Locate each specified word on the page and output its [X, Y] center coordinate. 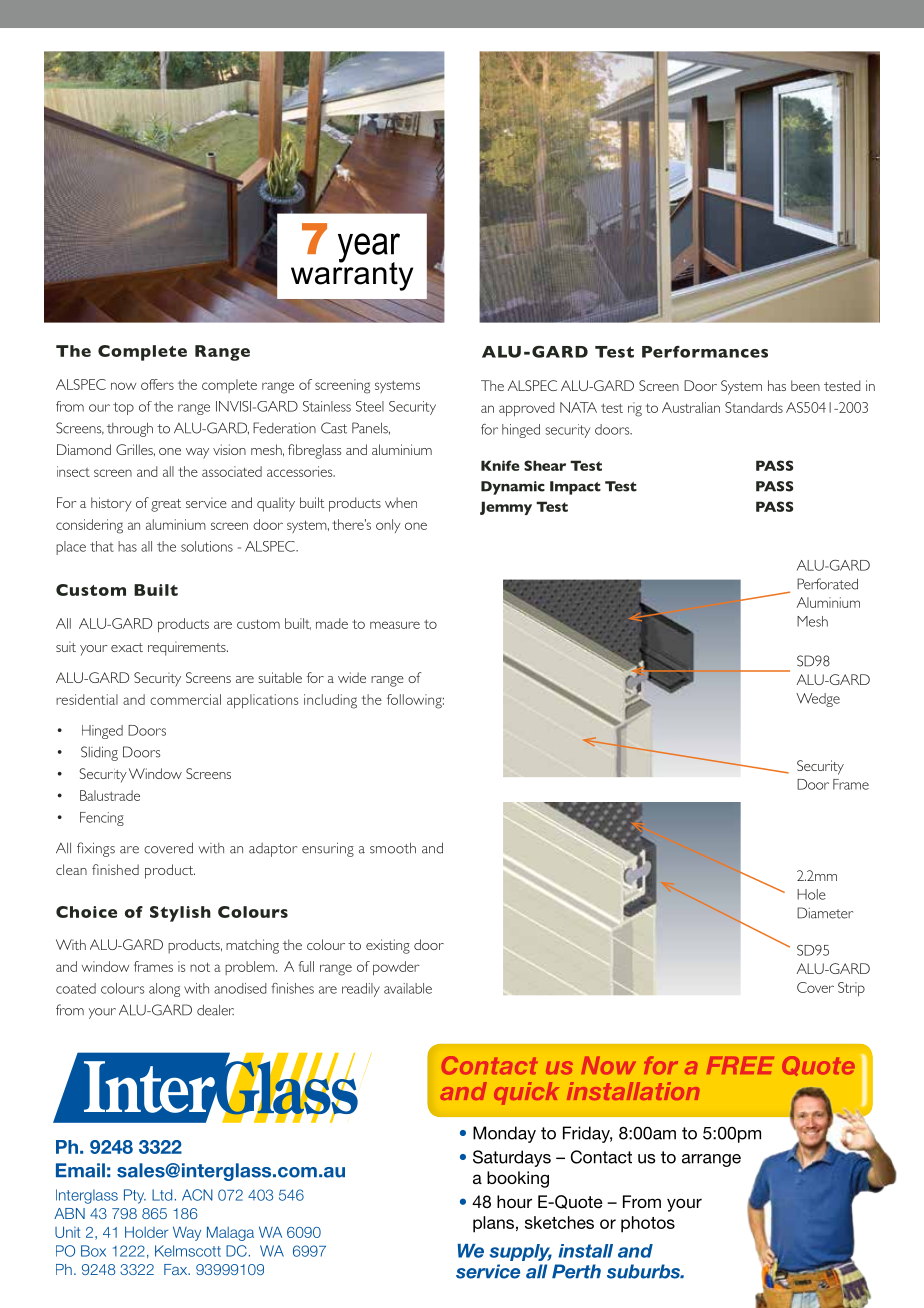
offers [157, 384]
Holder [146, 1232]
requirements [188, 648]
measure [395, 625]
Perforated [827, 584]
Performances [705, 352]
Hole [811, 894]
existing [388, 946]
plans [493, 1224]
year [369, 249]
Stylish [180, 914]
